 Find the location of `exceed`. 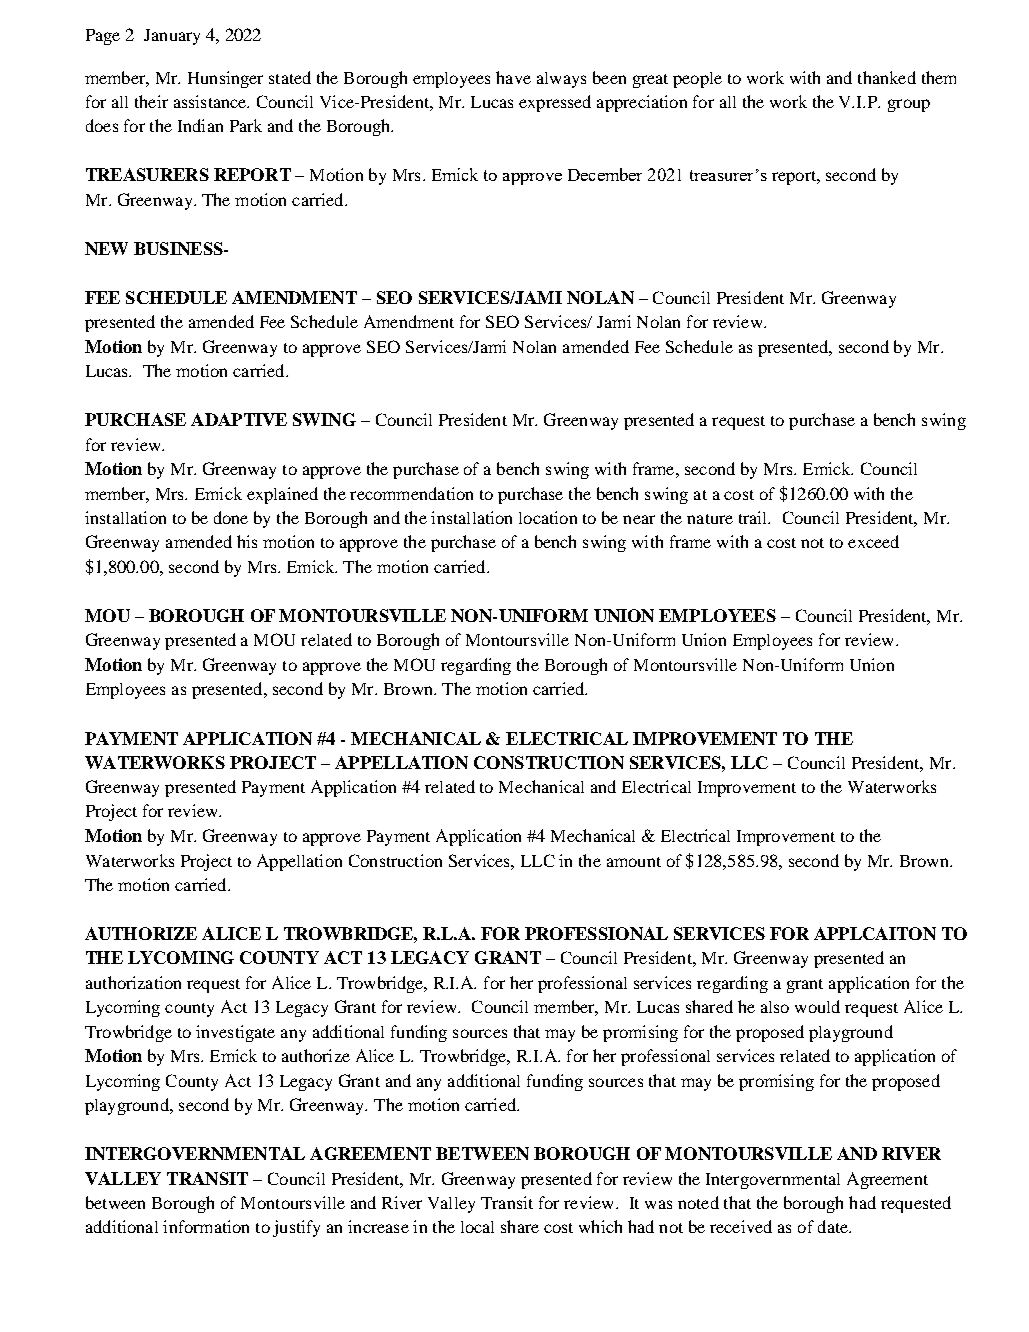

exceed is located at coordinates (873, 541).
